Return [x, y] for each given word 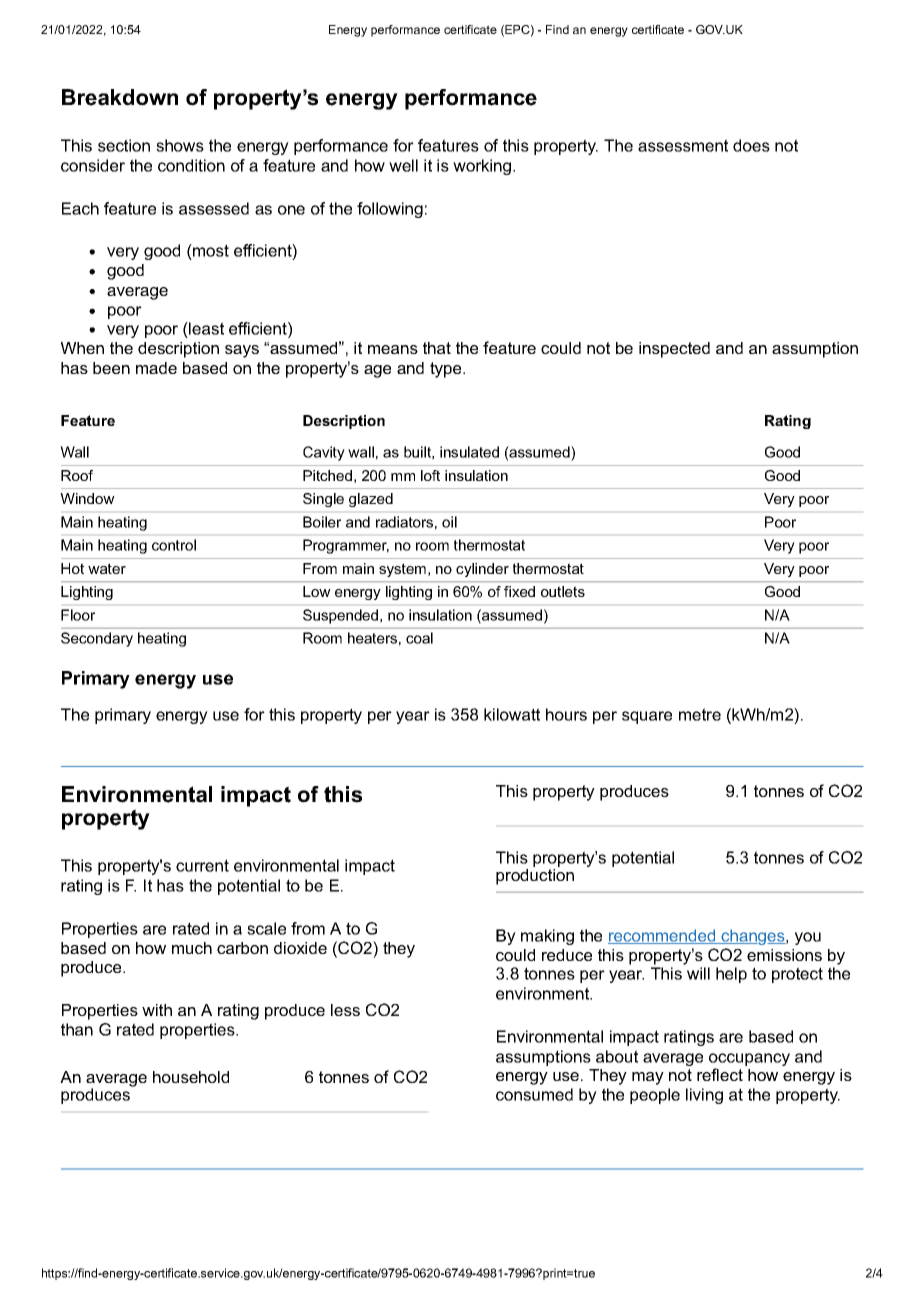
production [535, 875]
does [751, 145]
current [202, 865]
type [447, 370]
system [402, 570]
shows [180, 145]
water [107, 568]
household [191, 1077]
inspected [674, 350]
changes [753, 937]
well [403, 165]
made [156, 368]
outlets [563, 591]
